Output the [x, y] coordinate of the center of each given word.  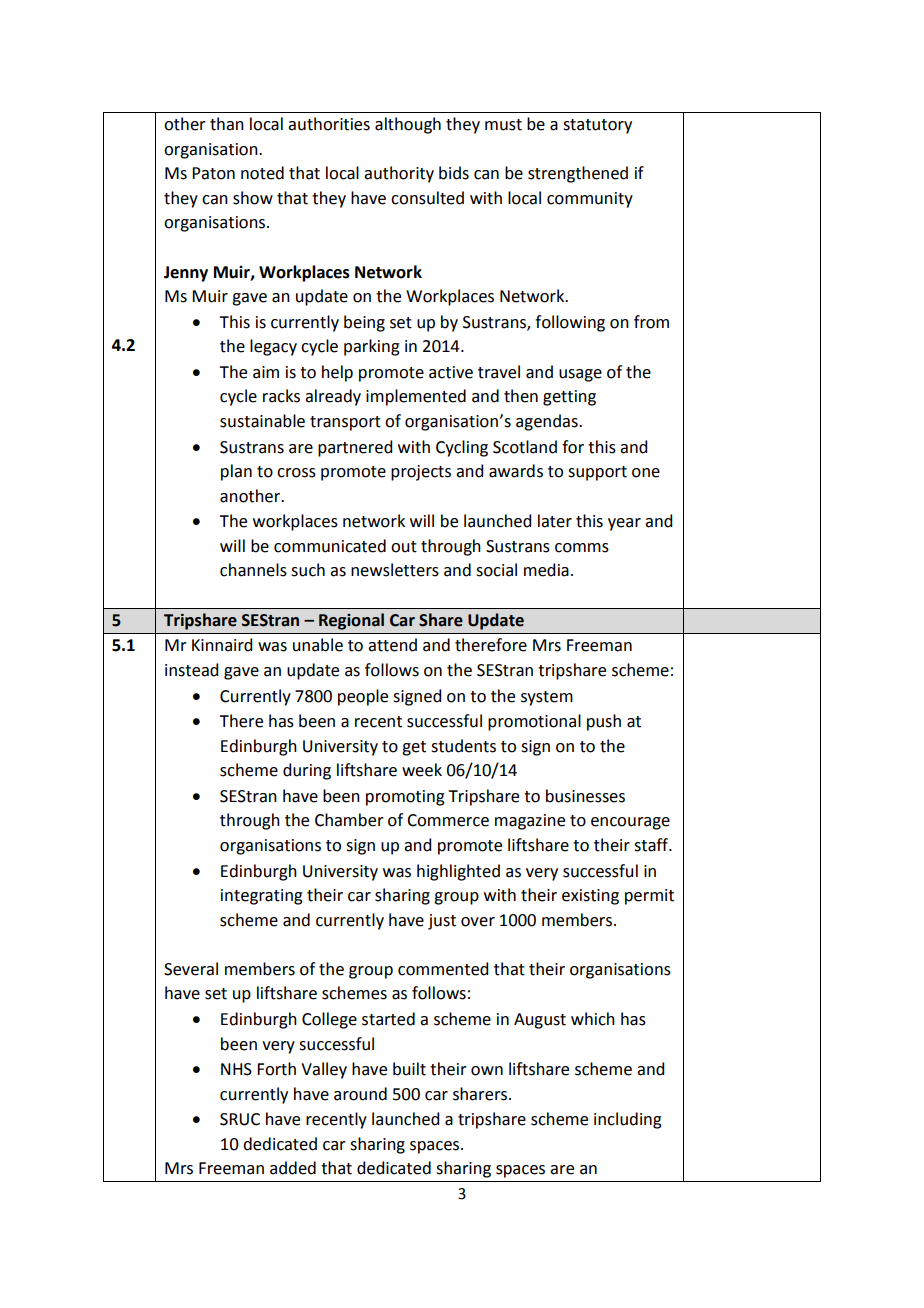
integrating [262, 897]
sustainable [262, 421]
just [442, 922]
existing [590, 897]
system [547, 698]
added [293, 1168]
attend [392, 645]
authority [399, 174]
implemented [416, 397]
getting [569, 398]
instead [191, 670]
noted [262, 173]
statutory [597, 126]
